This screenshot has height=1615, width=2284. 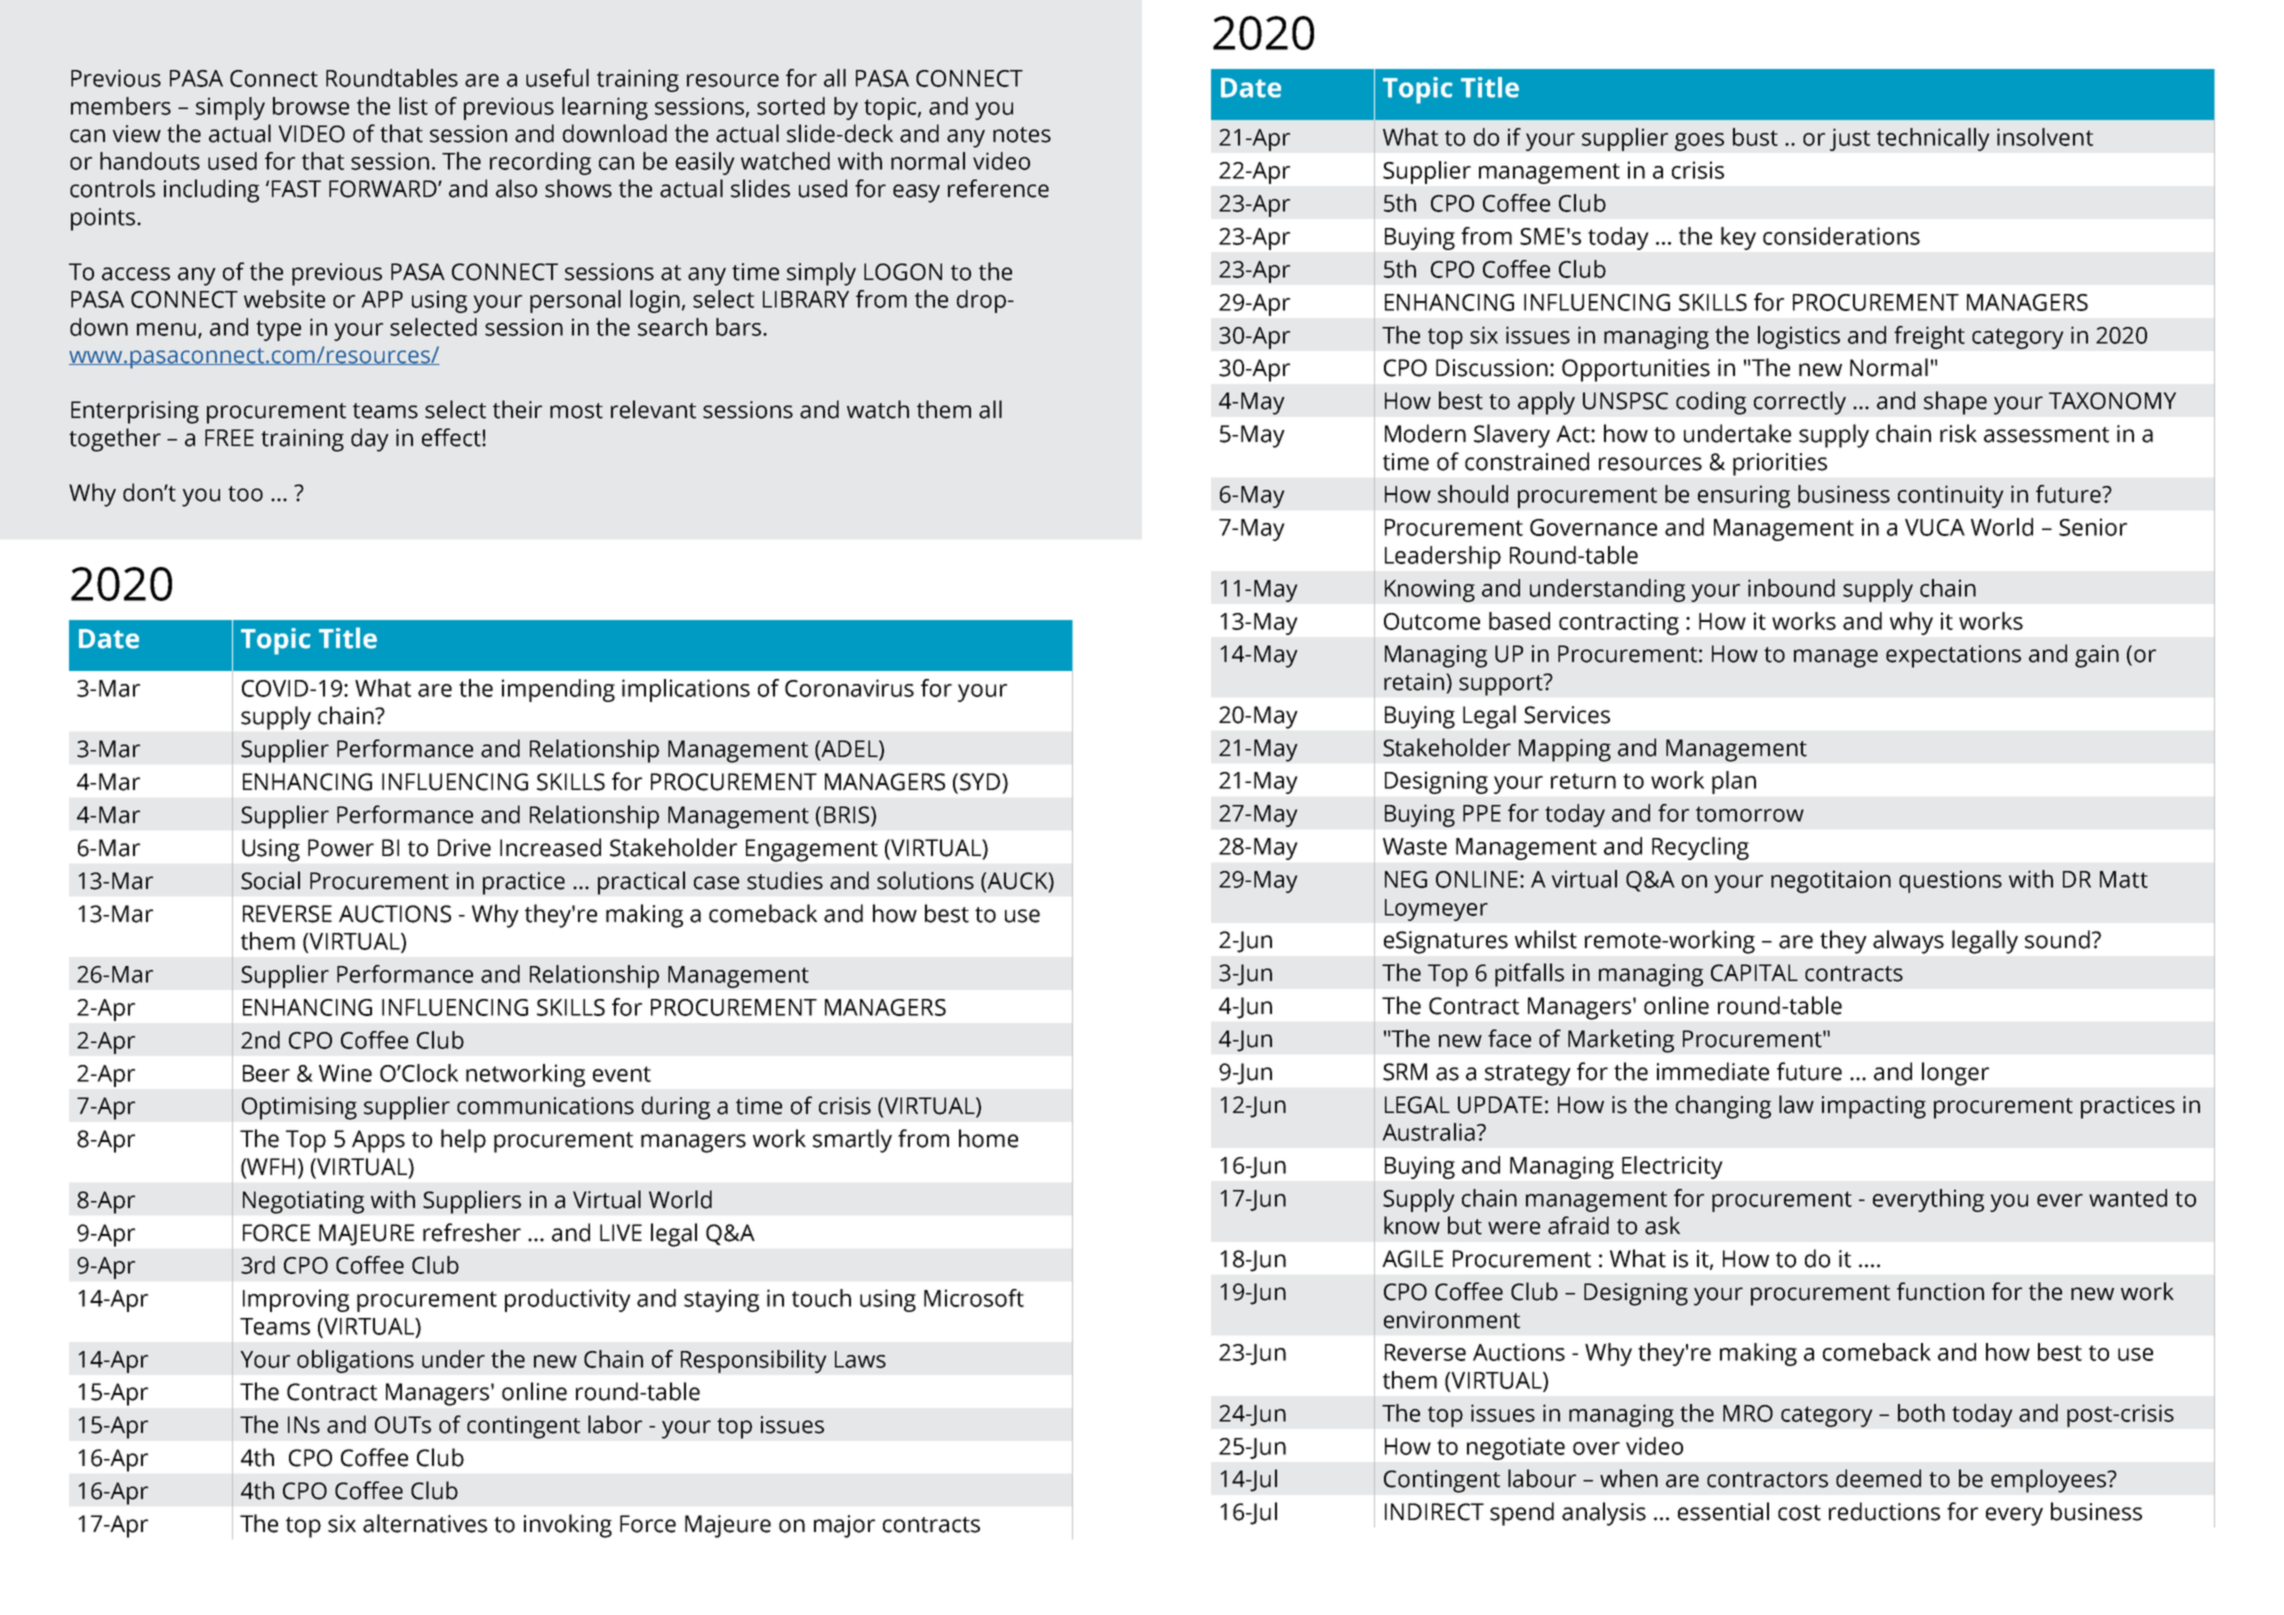 I want to click on alternatives, so click(x=425, y=1523).
